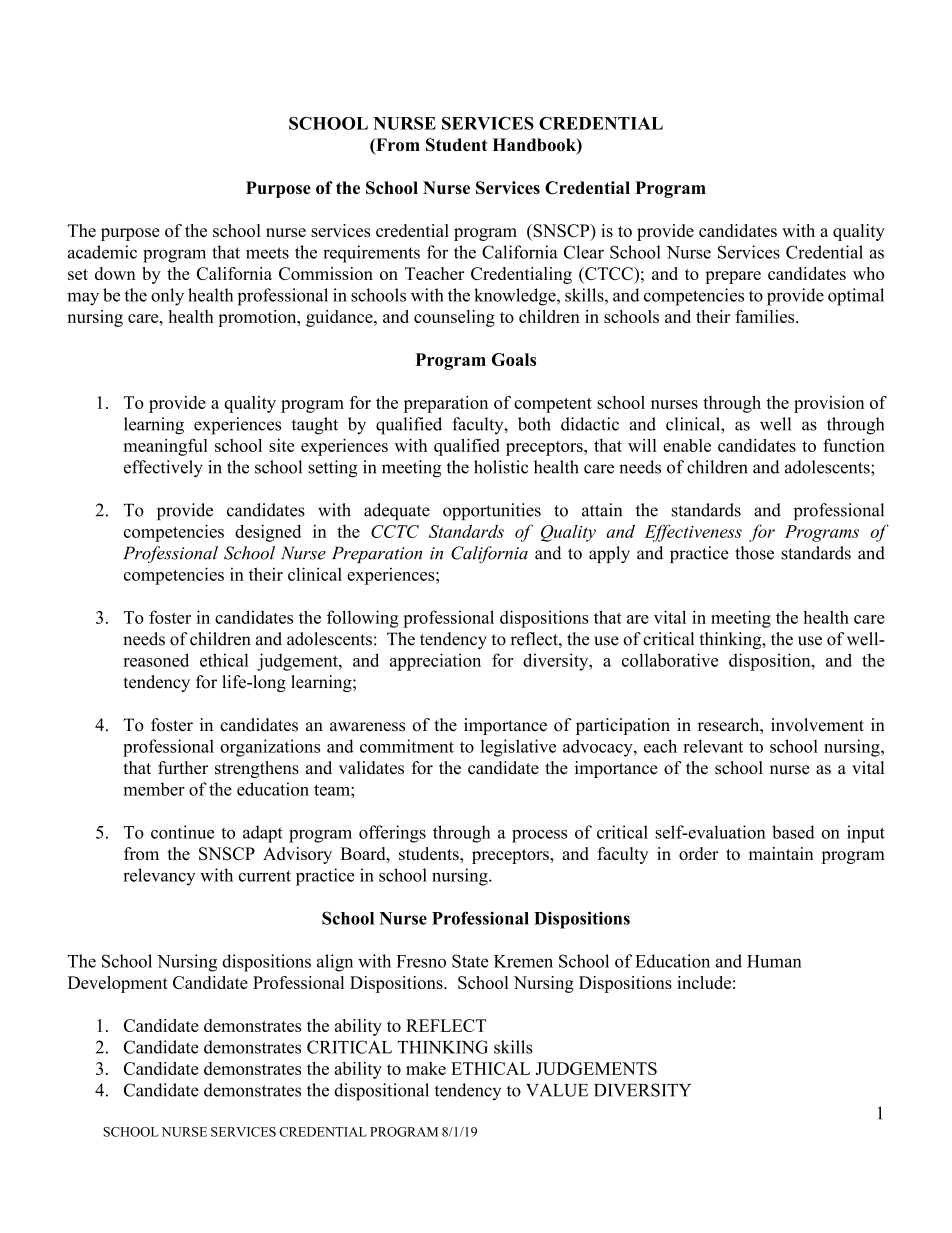 The image size is (952, 1233). I want to click on make, so click(426, 1068).
